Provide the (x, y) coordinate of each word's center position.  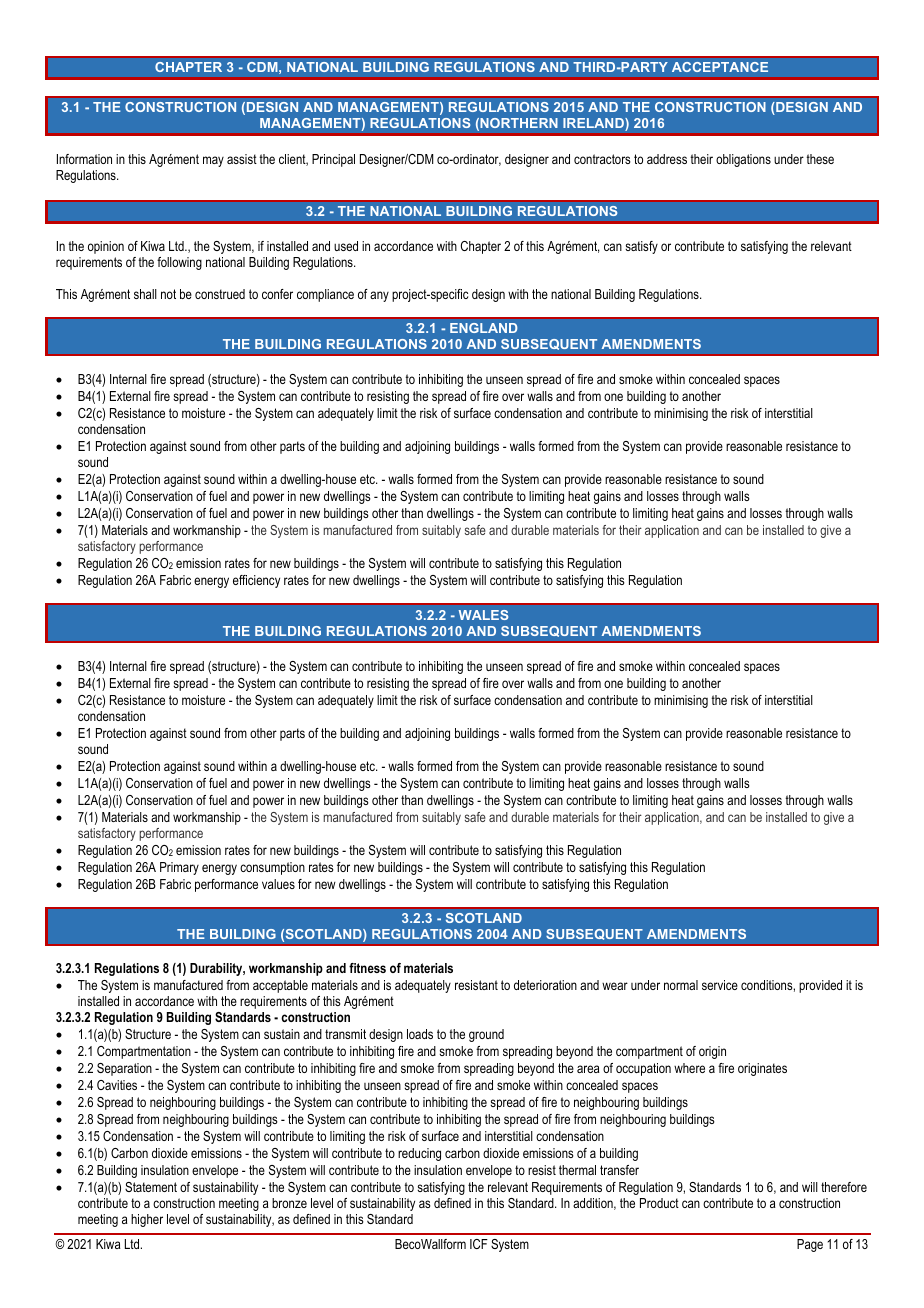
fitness (367, 968)
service (720, 985)
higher (147, 1220)
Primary (179, 868)
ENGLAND (483, 328)
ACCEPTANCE (720, 67)
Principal (333, 160)
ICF (479, 1244)
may (213, 161)
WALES (483, 615)
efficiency (256, 581)
